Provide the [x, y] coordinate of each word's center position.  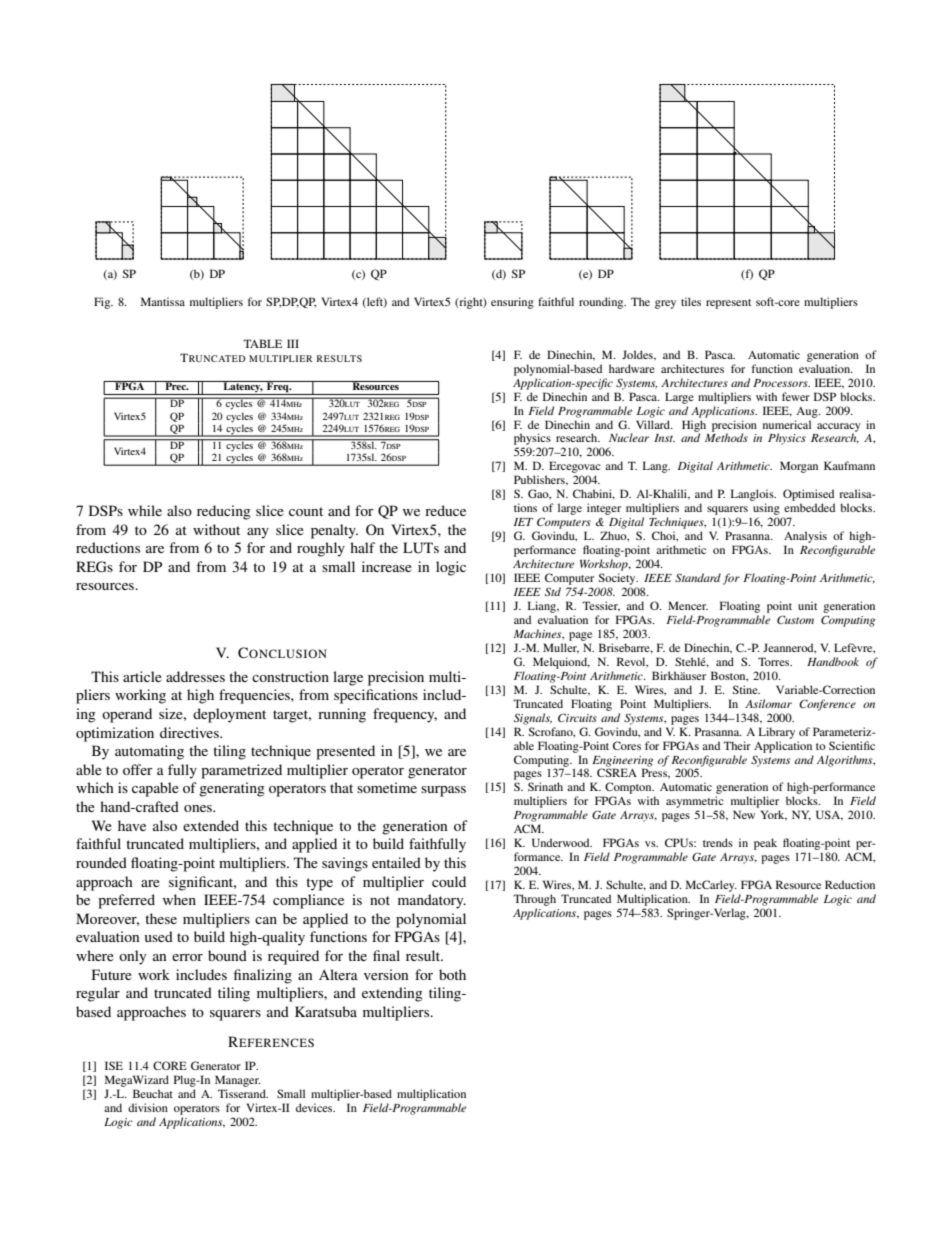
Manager [238, 1082]
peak [765, 844]
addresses [195, 676]
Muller [561, 648]
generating [232, 789]
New [744, 814]
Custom [795, 619]
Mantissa [163, 301]
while [145, 510]
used [159, 936]
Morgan [799, 467]
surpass [443, 791]
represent [728, 304]
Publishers [540, 480]
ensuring [512, 303]
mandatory [432, 901]
